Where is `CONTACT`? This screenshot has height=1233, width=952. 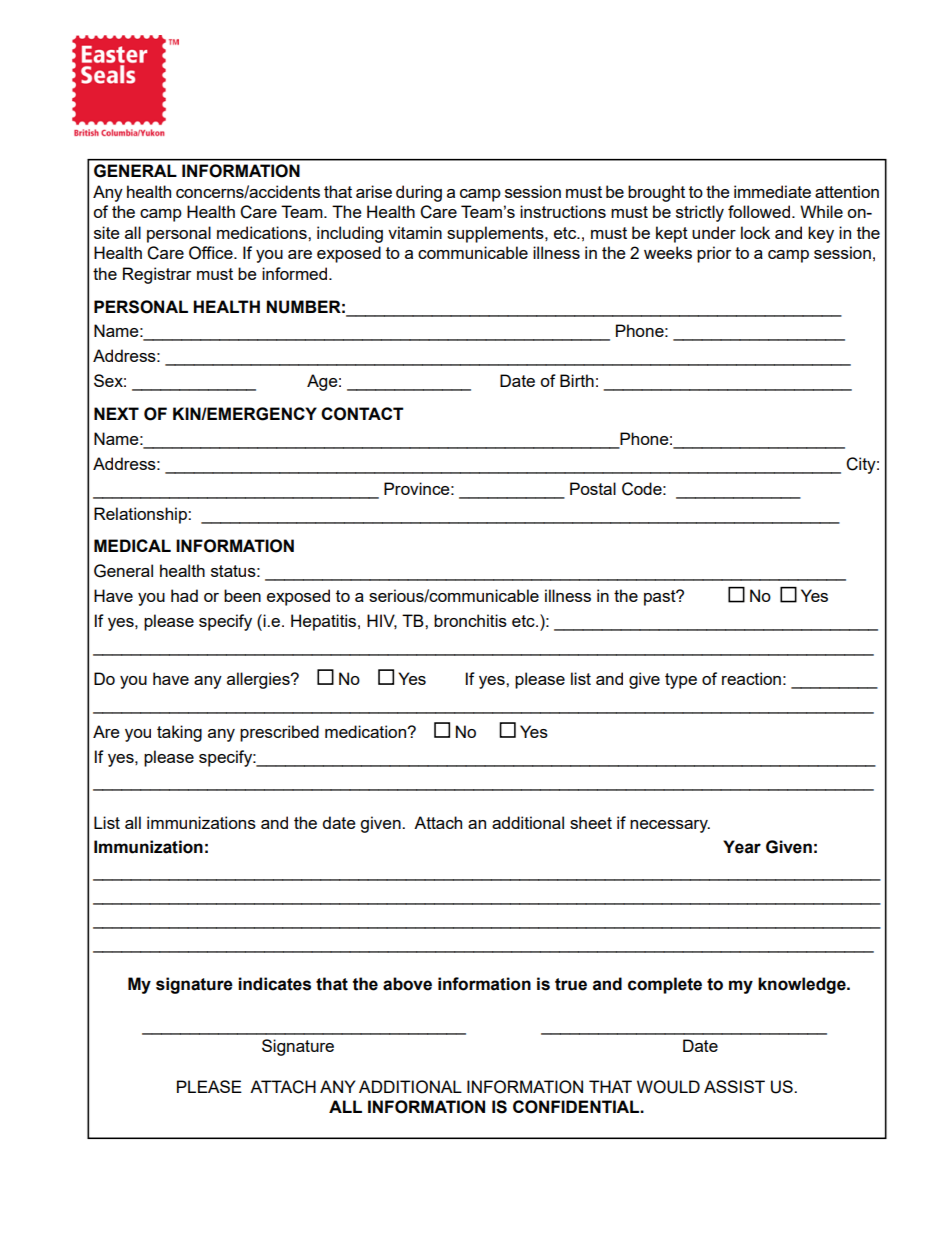 CONTACT is located at coordinates (362, 414).
